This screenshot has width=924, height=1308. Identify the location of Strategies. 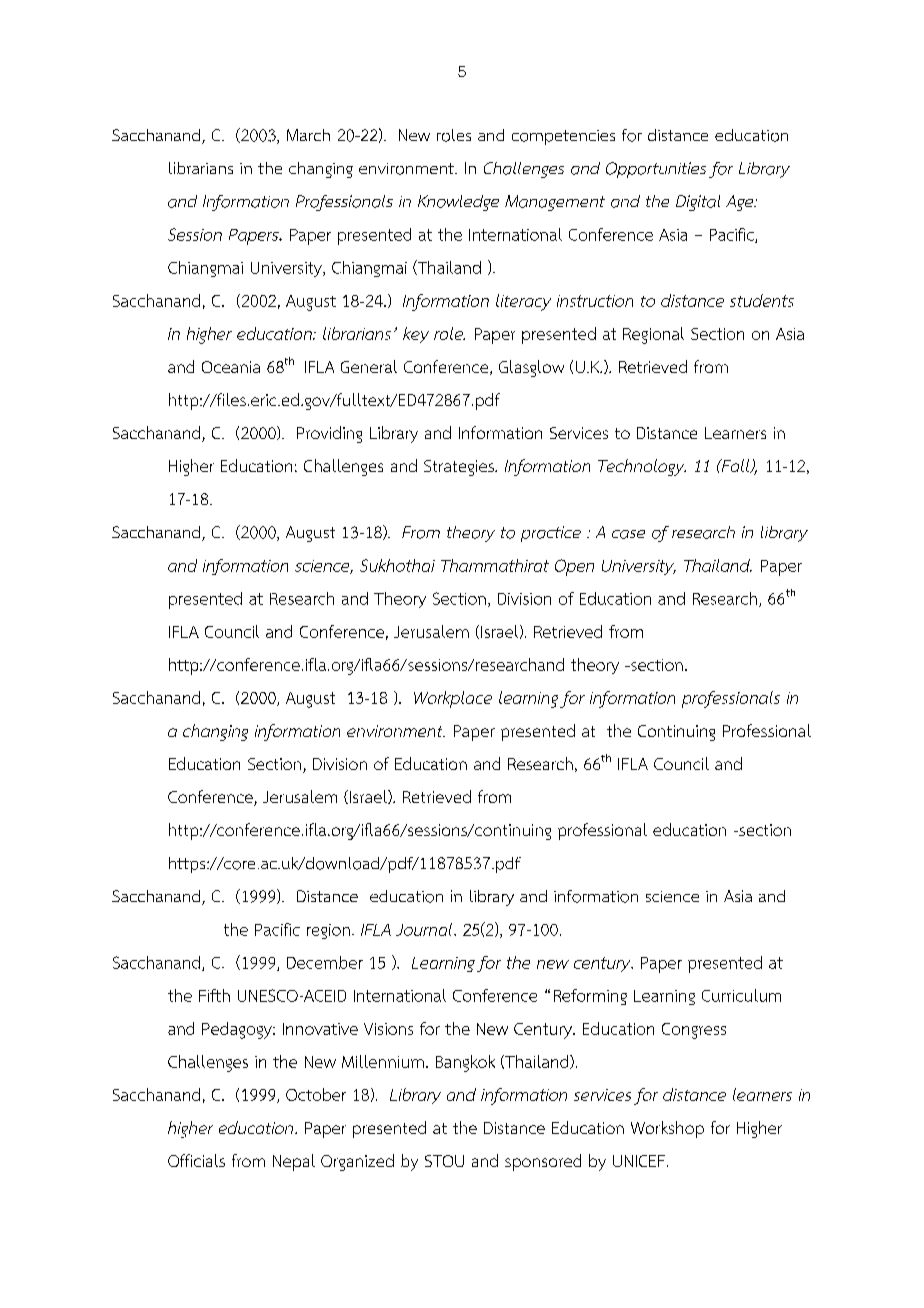
(460, 468).
